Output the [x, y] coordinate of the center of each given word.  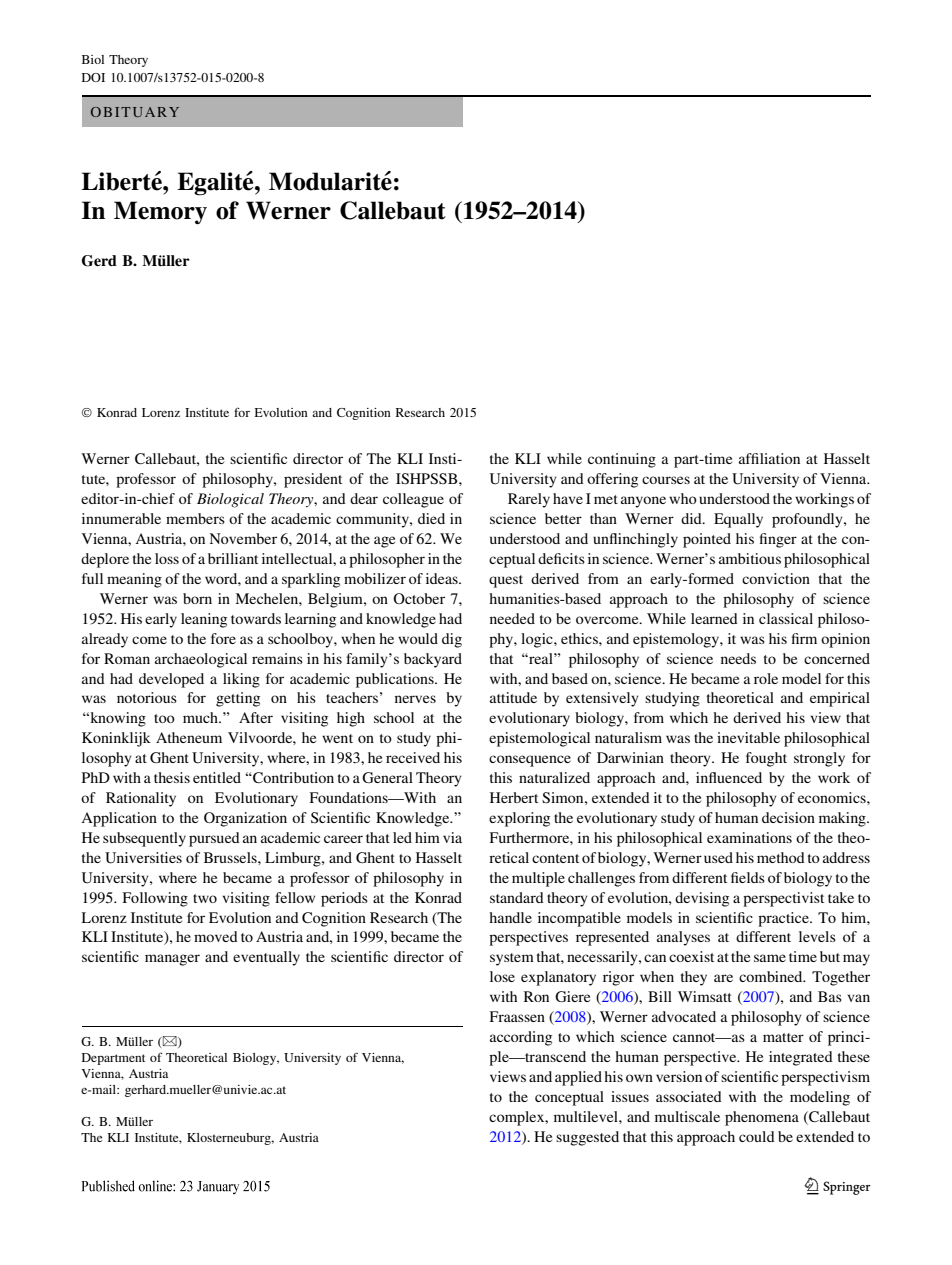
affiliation [769, 458]
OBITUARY [135, 112]
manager [172, 960]
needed [512, 618]
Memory [160, 213]
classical [786, 618]
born [197, 598]
